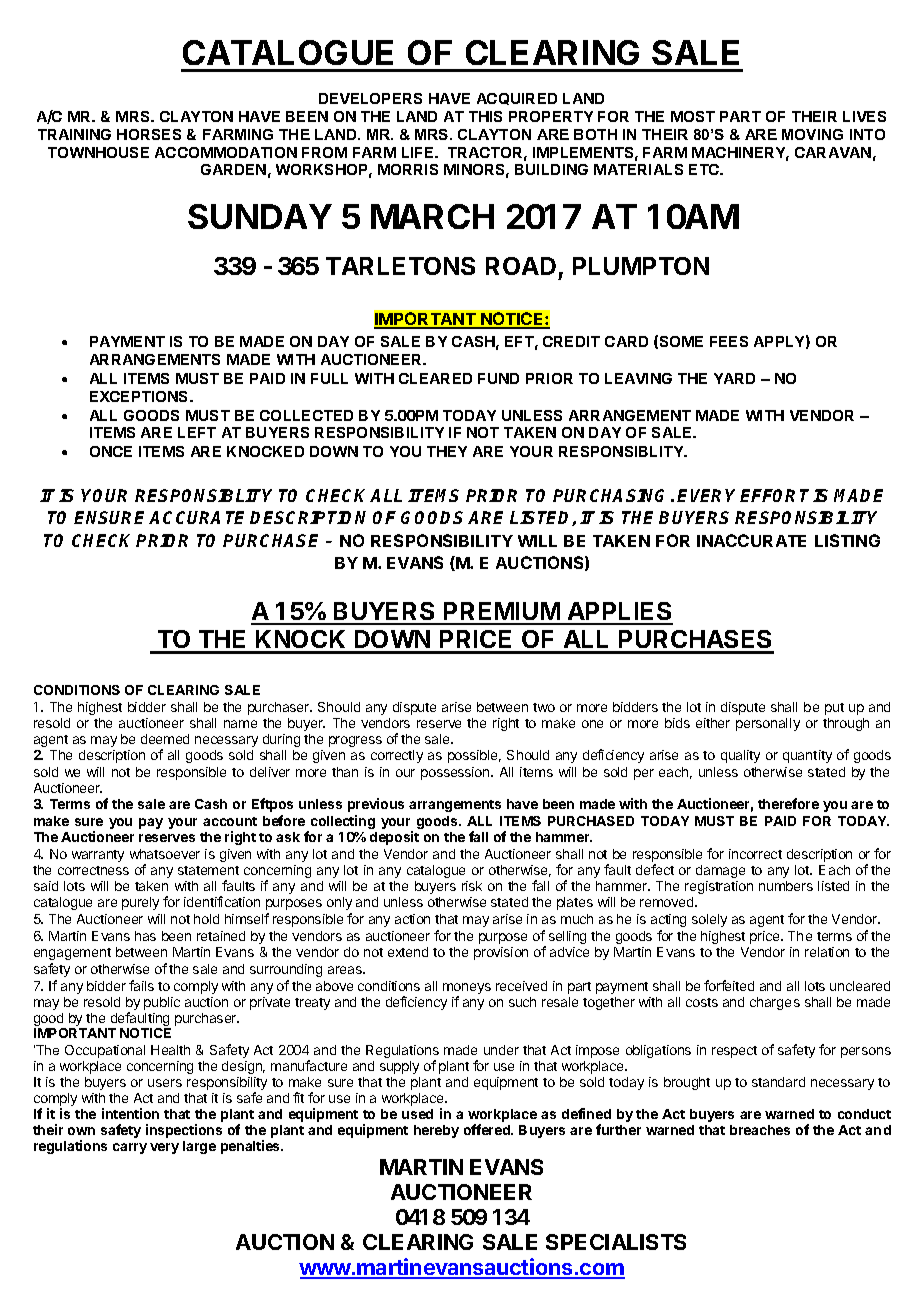  Describe the element at coordinates (149, 134) in the image. I see `HORSES` at that location.
